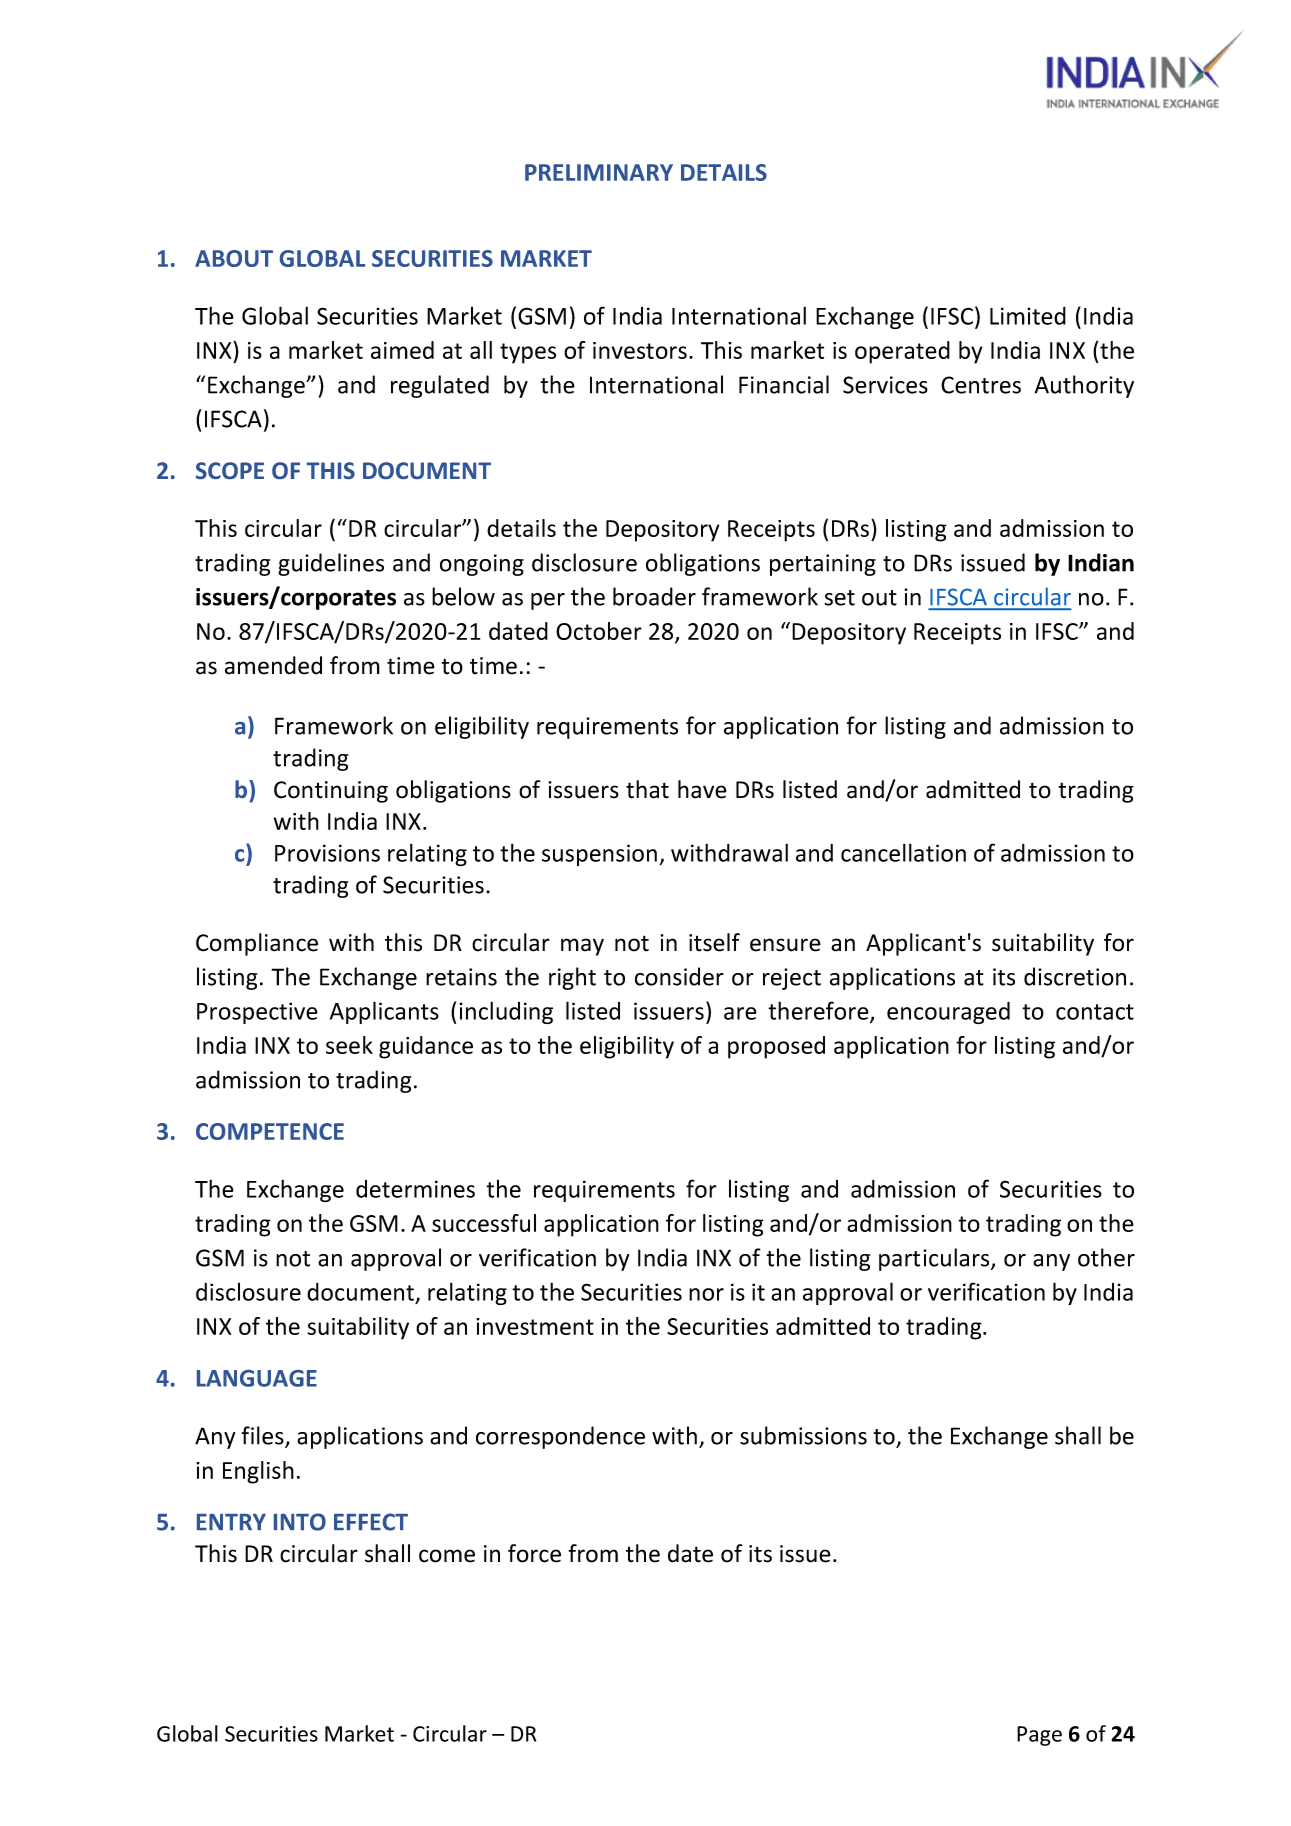 The width and height of the document is (1291, 1826). Describe the element at coordinates (706, 1294) in the document. I see `nor` at that location.
